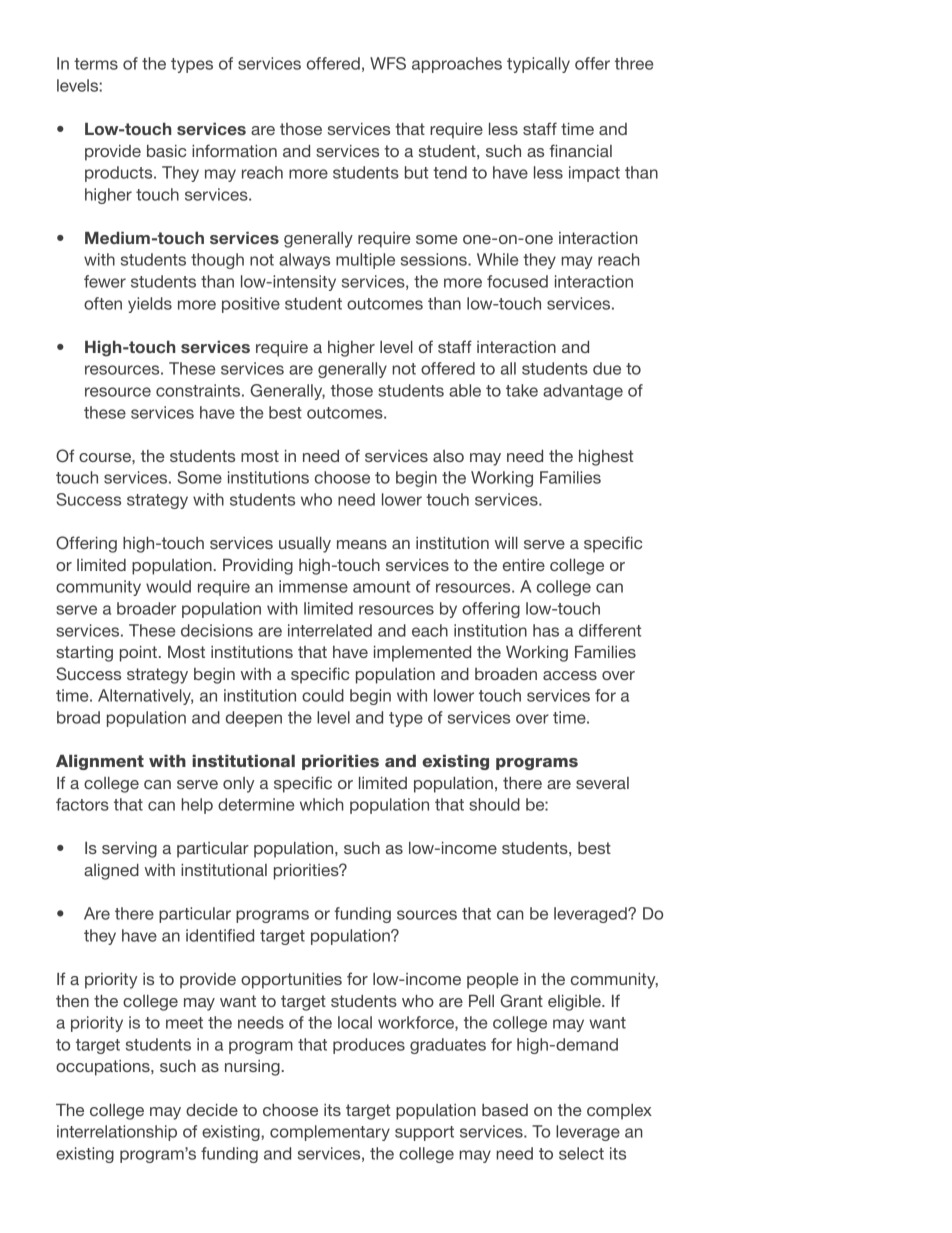 The image size is (952, 1233). Describe the element at coordinates (602, 783) in the screenshot. I see `several` at that location.
